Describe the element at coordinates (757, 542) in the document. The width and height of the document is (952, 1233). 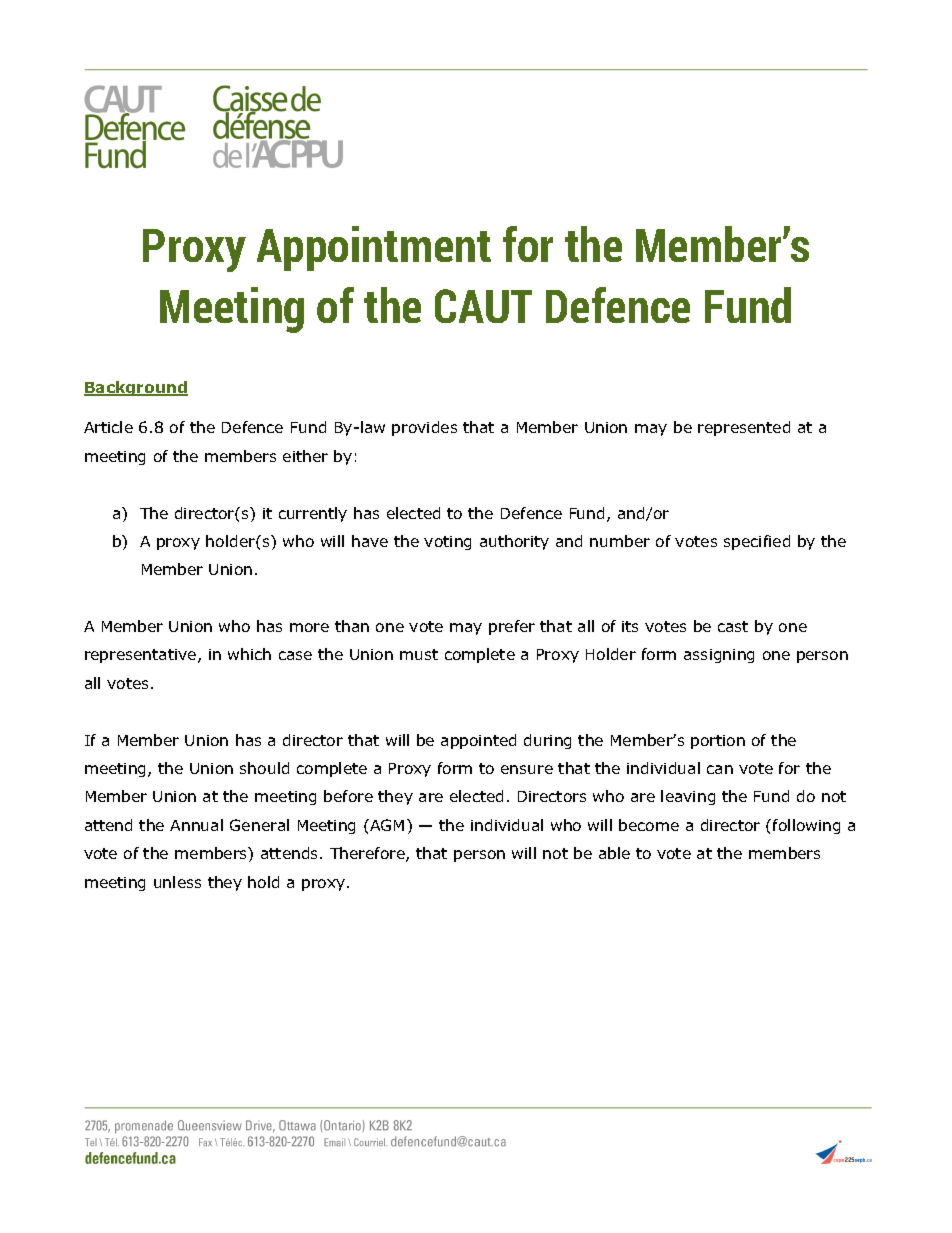
I see `specified` at that location.
